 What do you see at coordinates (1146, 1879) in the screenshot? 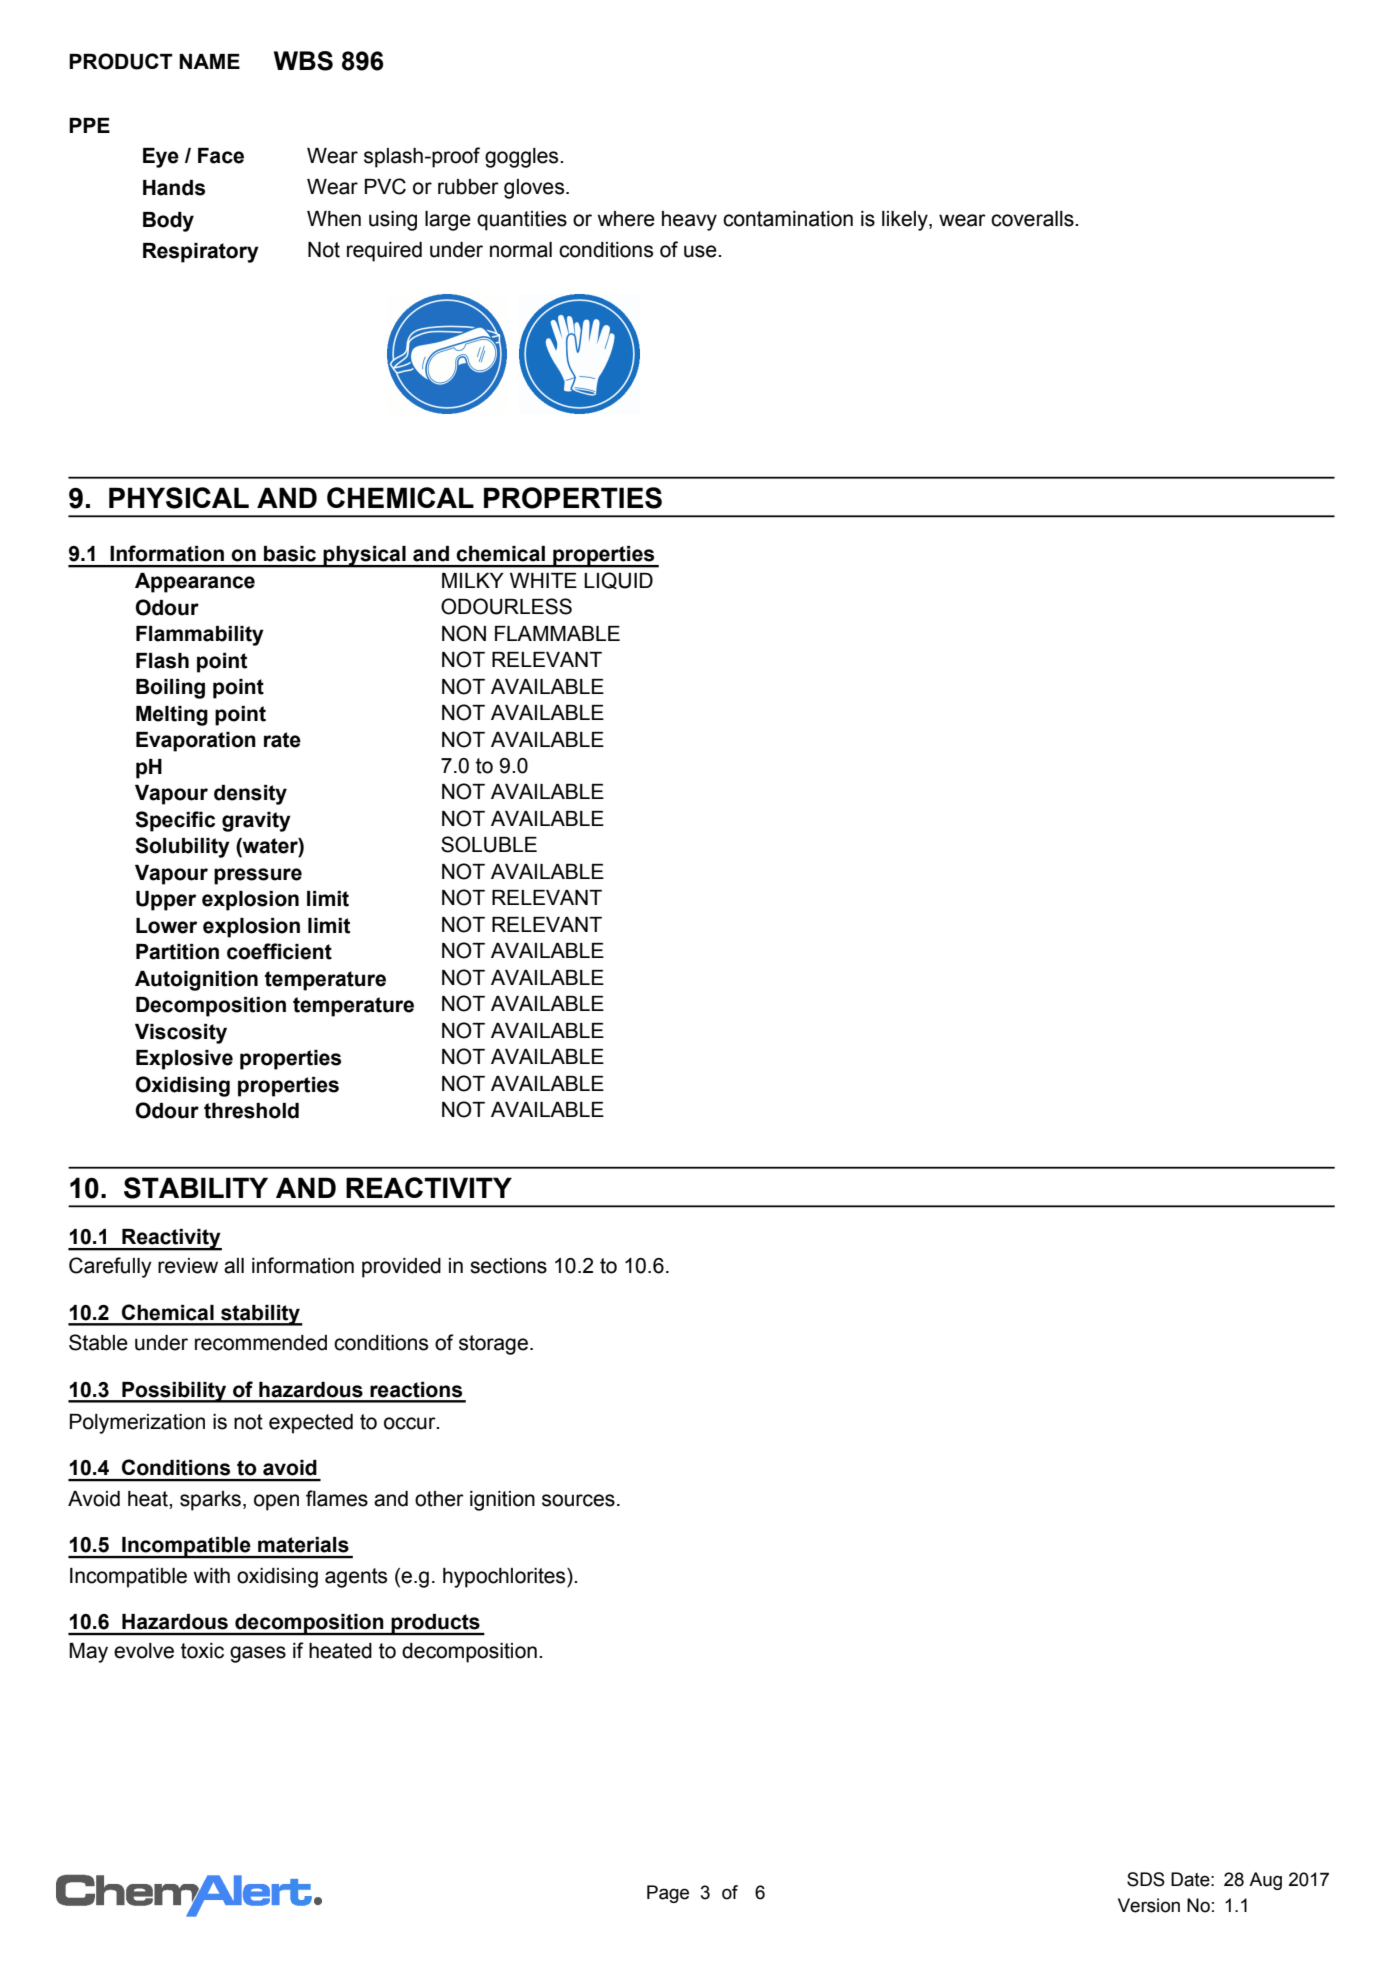
I see `SDS` at bounding box center [1146, 1879].
